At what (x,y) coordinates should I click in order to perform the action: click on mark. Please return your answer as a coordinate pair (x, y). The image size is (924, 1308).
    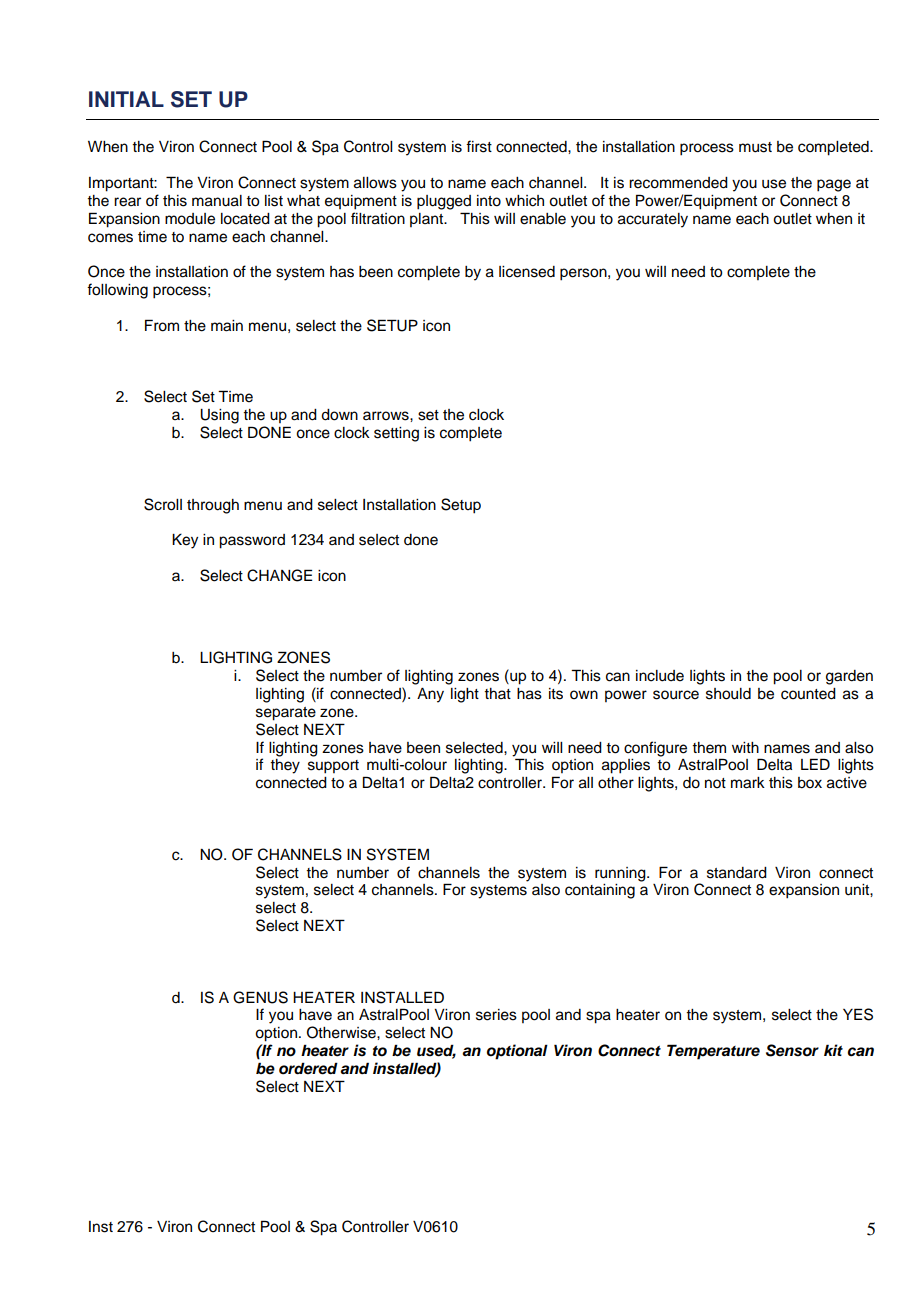
    Looking at the image, I should click on (748, 783).
